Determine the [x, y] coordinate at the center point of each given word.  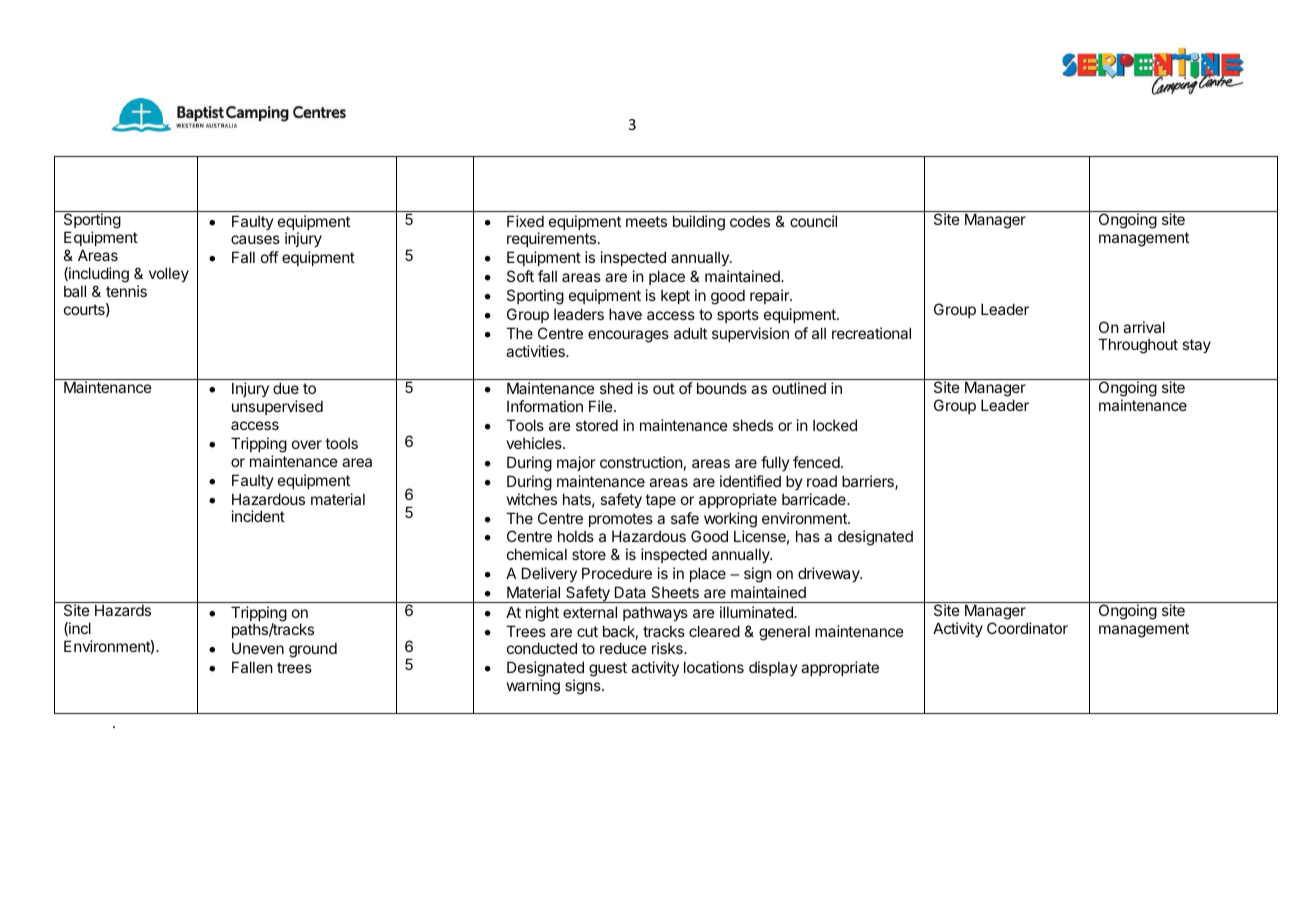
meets [646, 221]
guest [608, 669]
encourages [628, 336]
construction [641, 462]
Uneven [258, 648]
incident [258, 516]
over [307, 444]
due [286, 388]
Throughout [1138, 346]
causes [255, 239]
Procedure [617, 573]
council [813, 221]
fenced [816, 462]
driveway [830, 574]
